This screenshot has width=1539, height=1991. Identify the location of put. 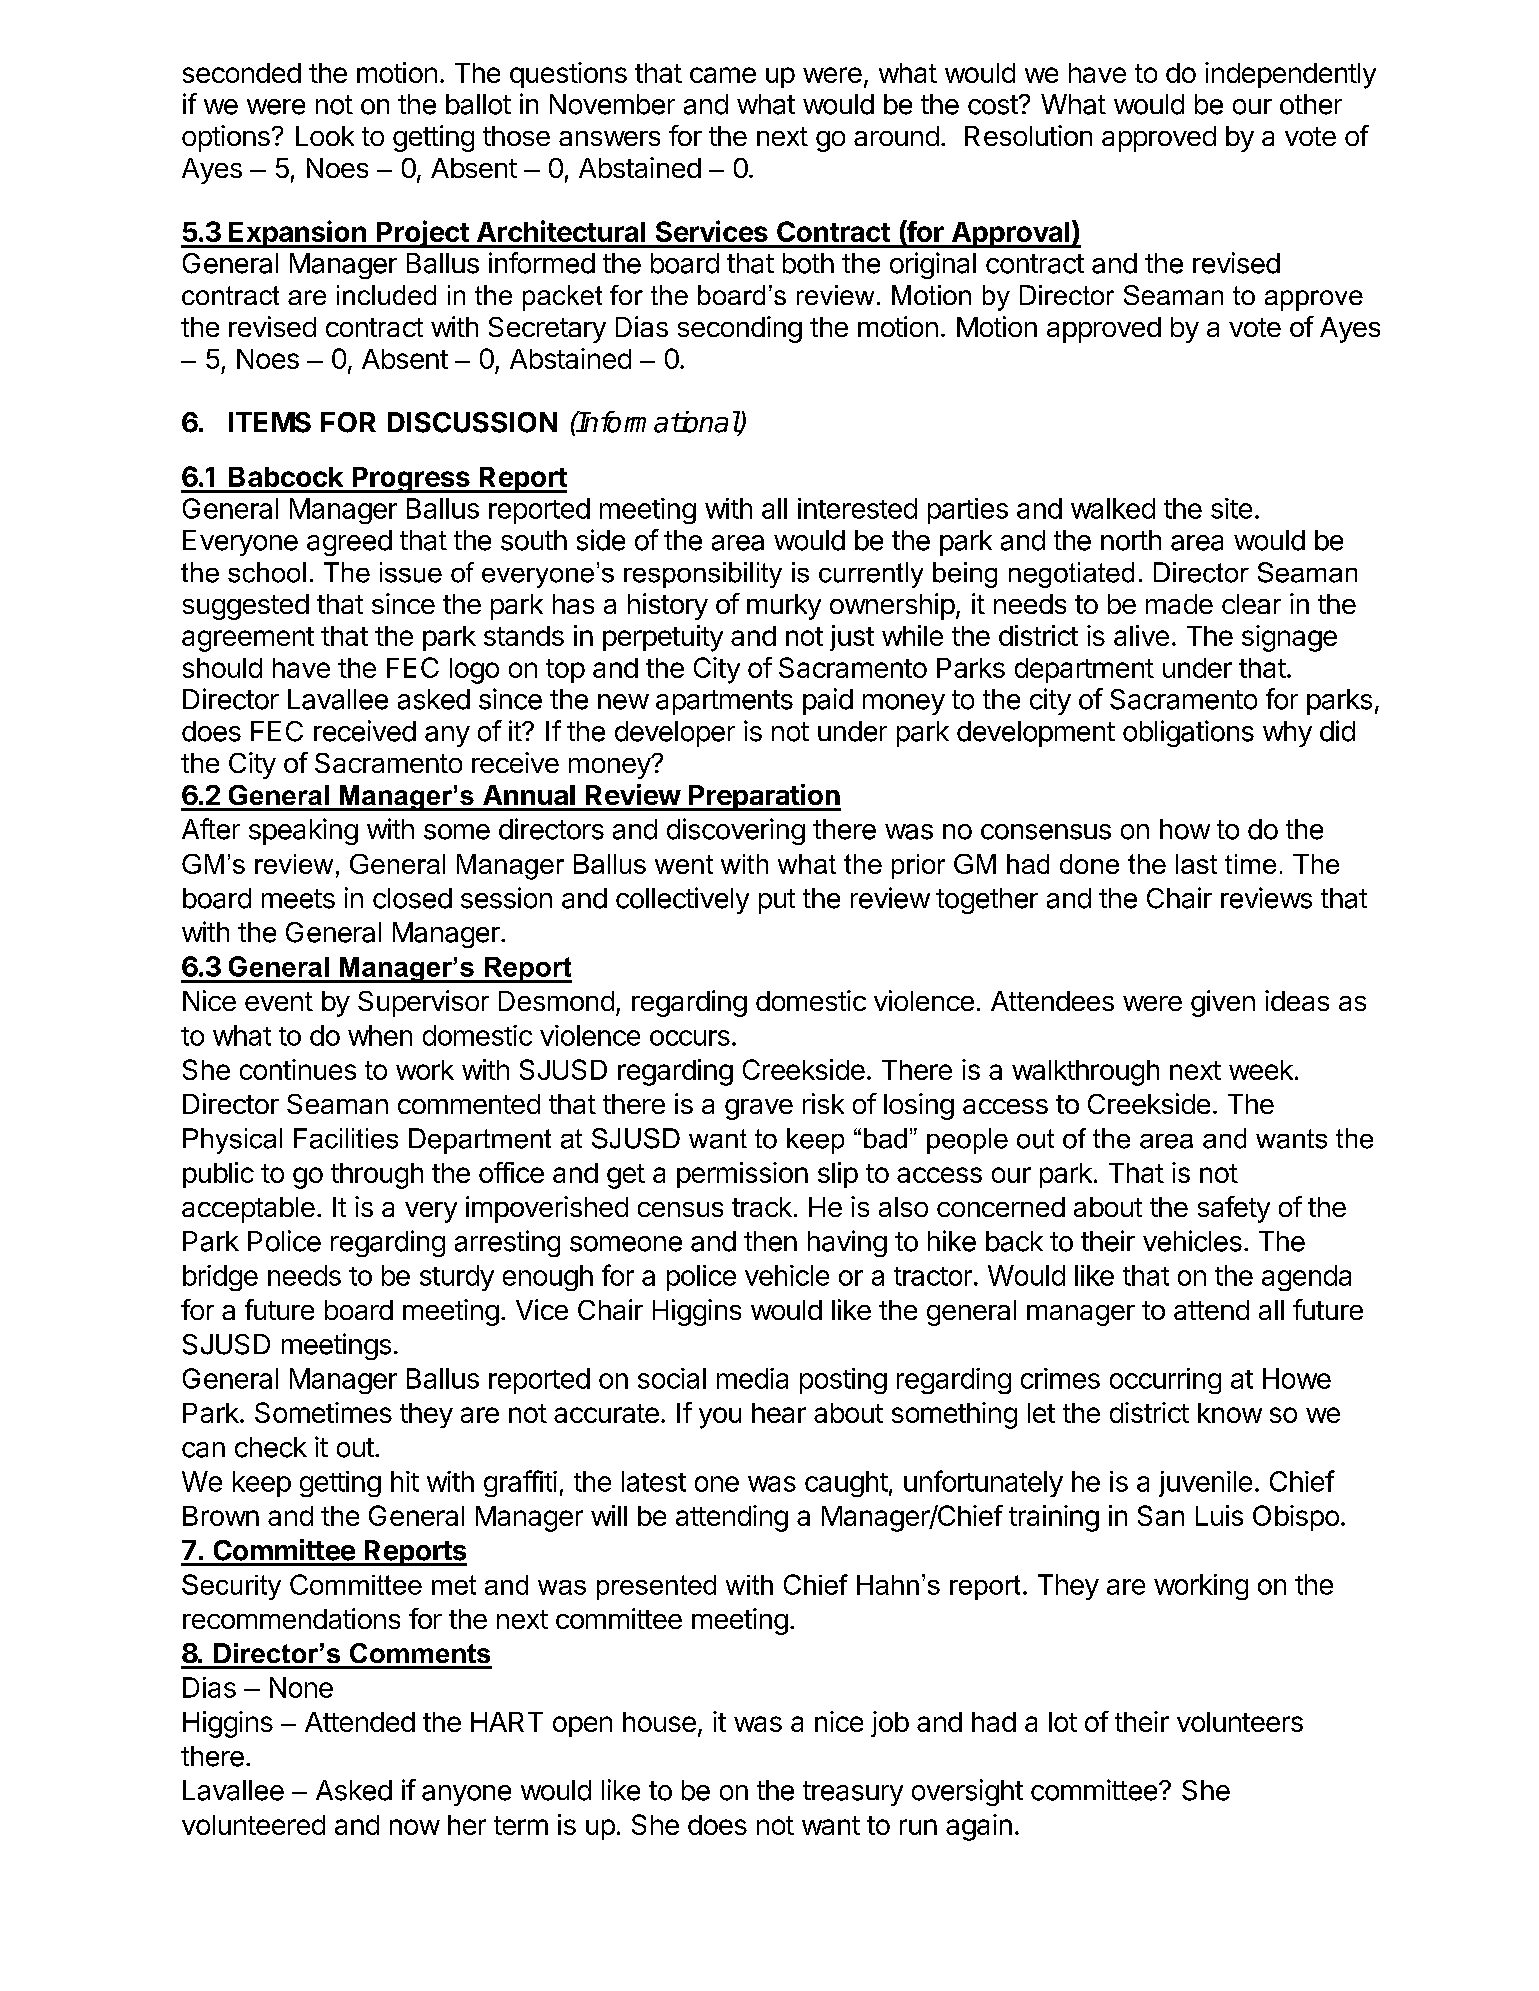
(777, 901).
